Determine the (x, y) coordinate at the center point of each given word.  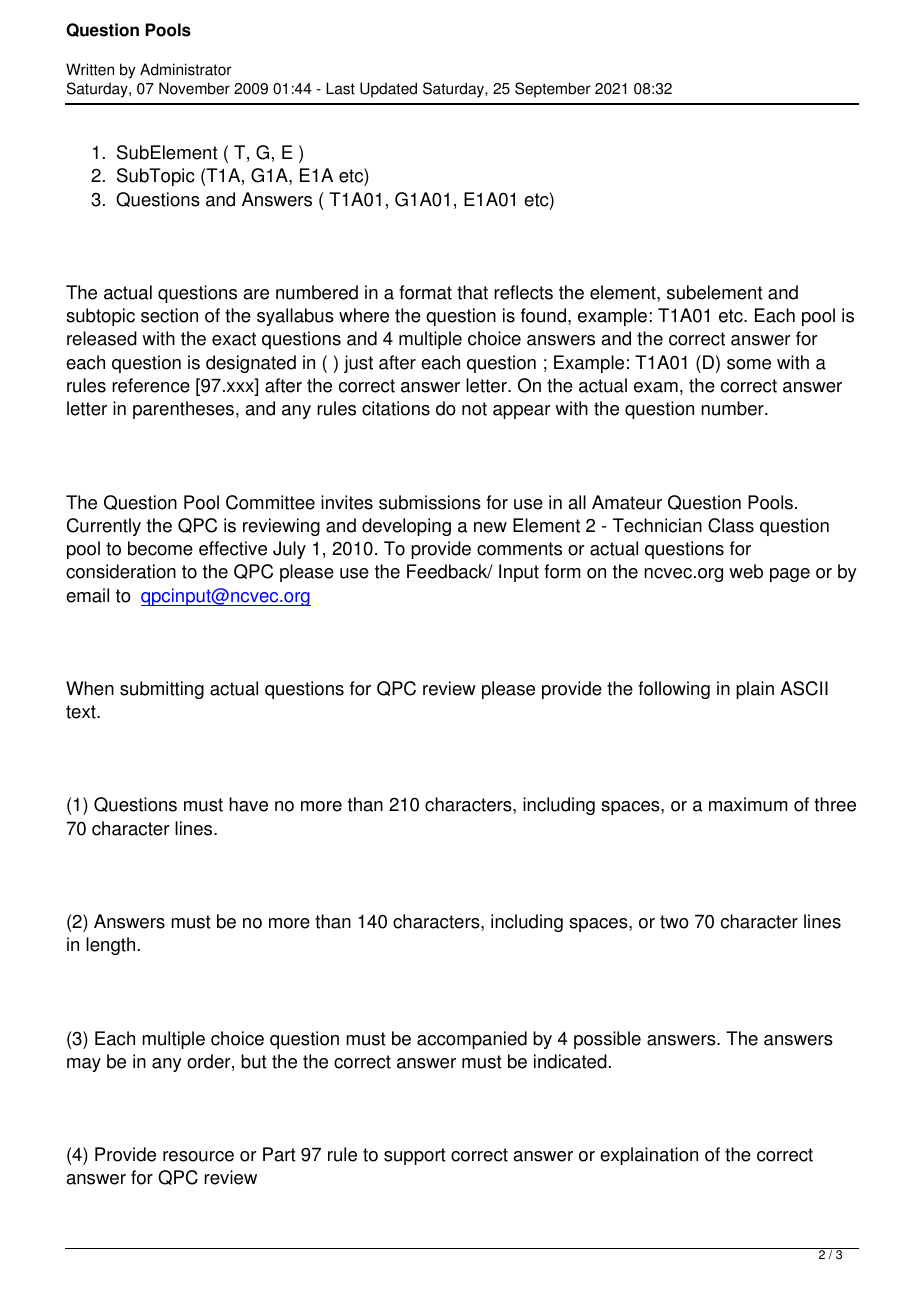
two (674, 922)
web (746, 571)
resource (198, 1156)
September (553, 90)
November (194, 88)
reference (151, 385)
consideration (121, 571)
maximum (748, 804)
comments (519, 549)
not (474, 409)
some (749, 364)
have (248, 804)
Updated (388, 90)
